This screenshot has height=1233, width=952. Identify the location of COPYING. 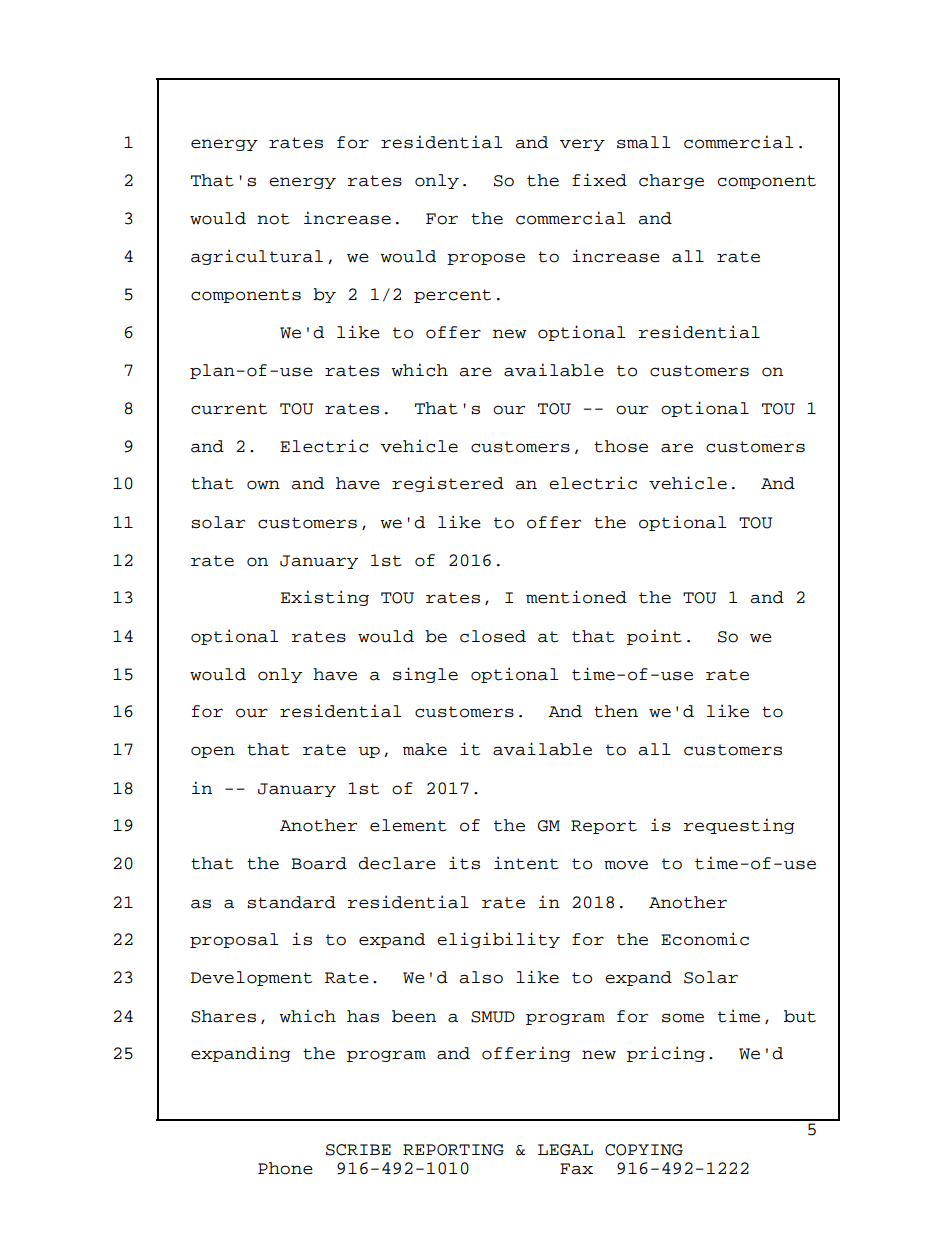
(644, 1150).
